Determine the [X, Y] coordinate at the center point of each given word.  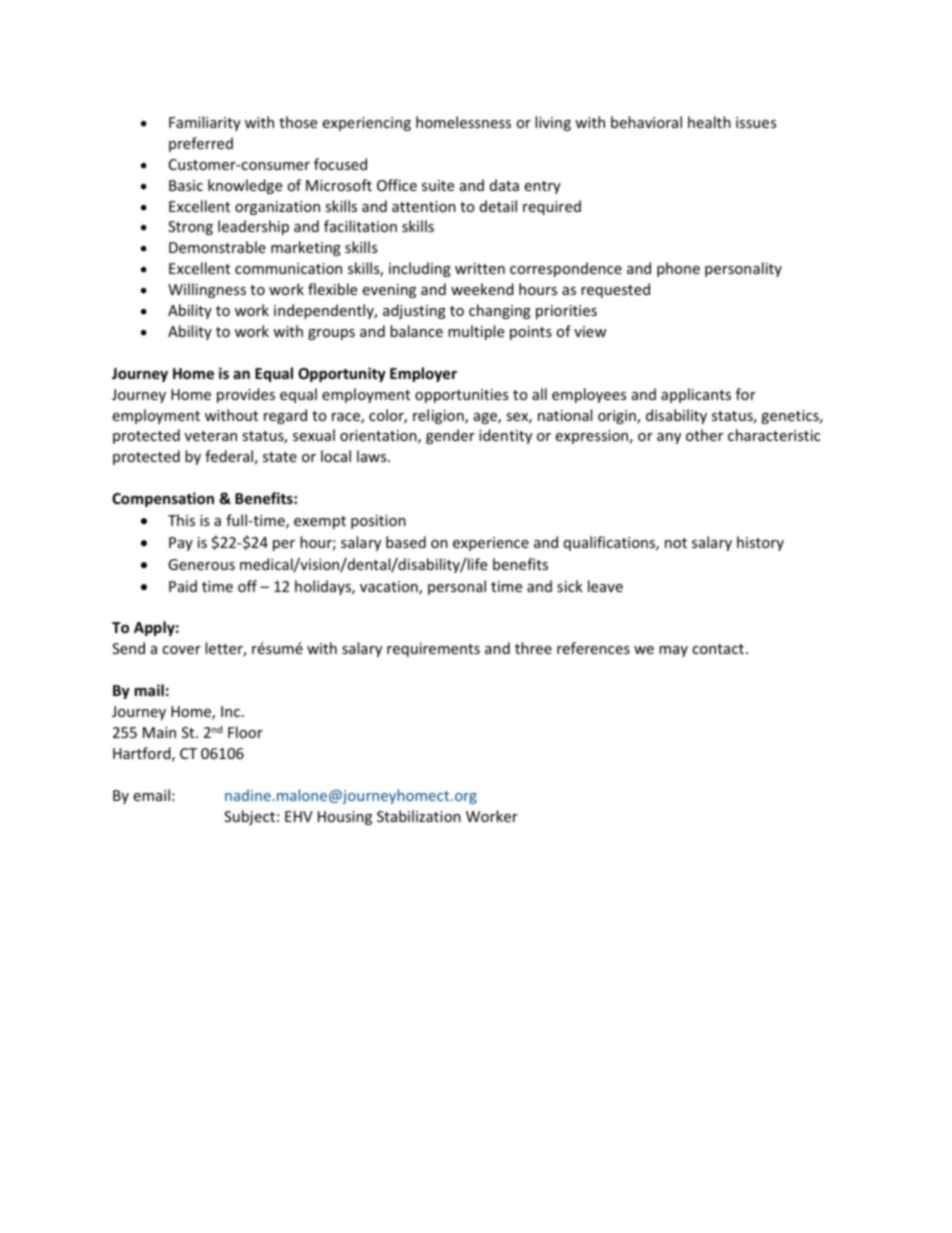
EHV [299, 816]
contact [718, 649]
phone [678, 269]
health [709, 122]
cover [181, 650]
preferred [201, 144]
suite [438, 185]
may [673, 651]
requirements [433, 650]
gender [450, 436]
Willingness [207, 290]
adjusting [414, 311]
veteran [211, 436]
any [669, 438]
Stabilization [419, 816]
